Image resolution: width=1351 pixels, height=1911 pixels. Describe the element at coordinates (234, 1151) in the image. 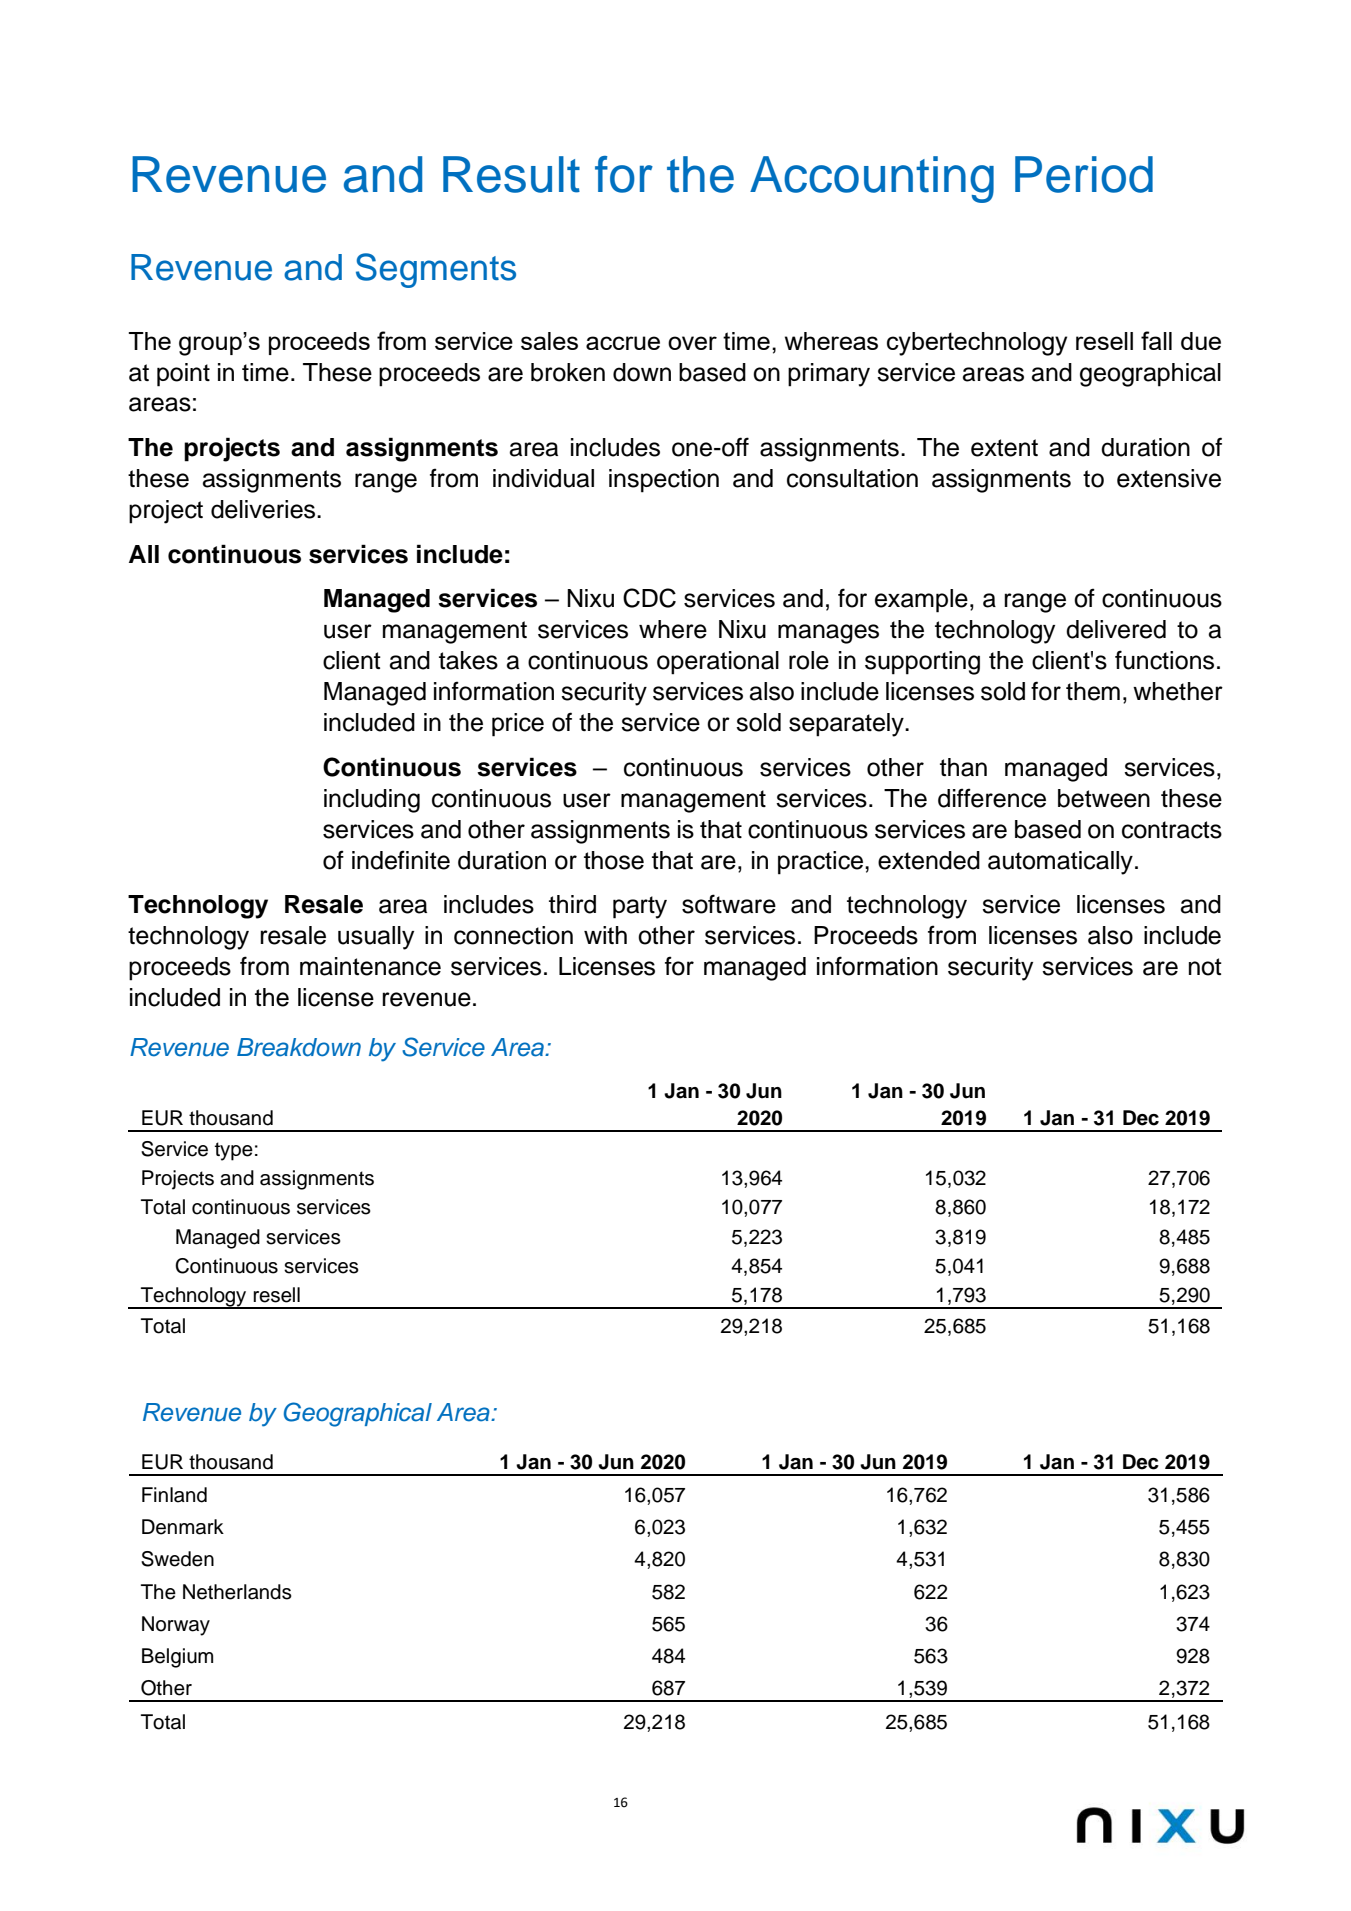

I see `type` at that location.
